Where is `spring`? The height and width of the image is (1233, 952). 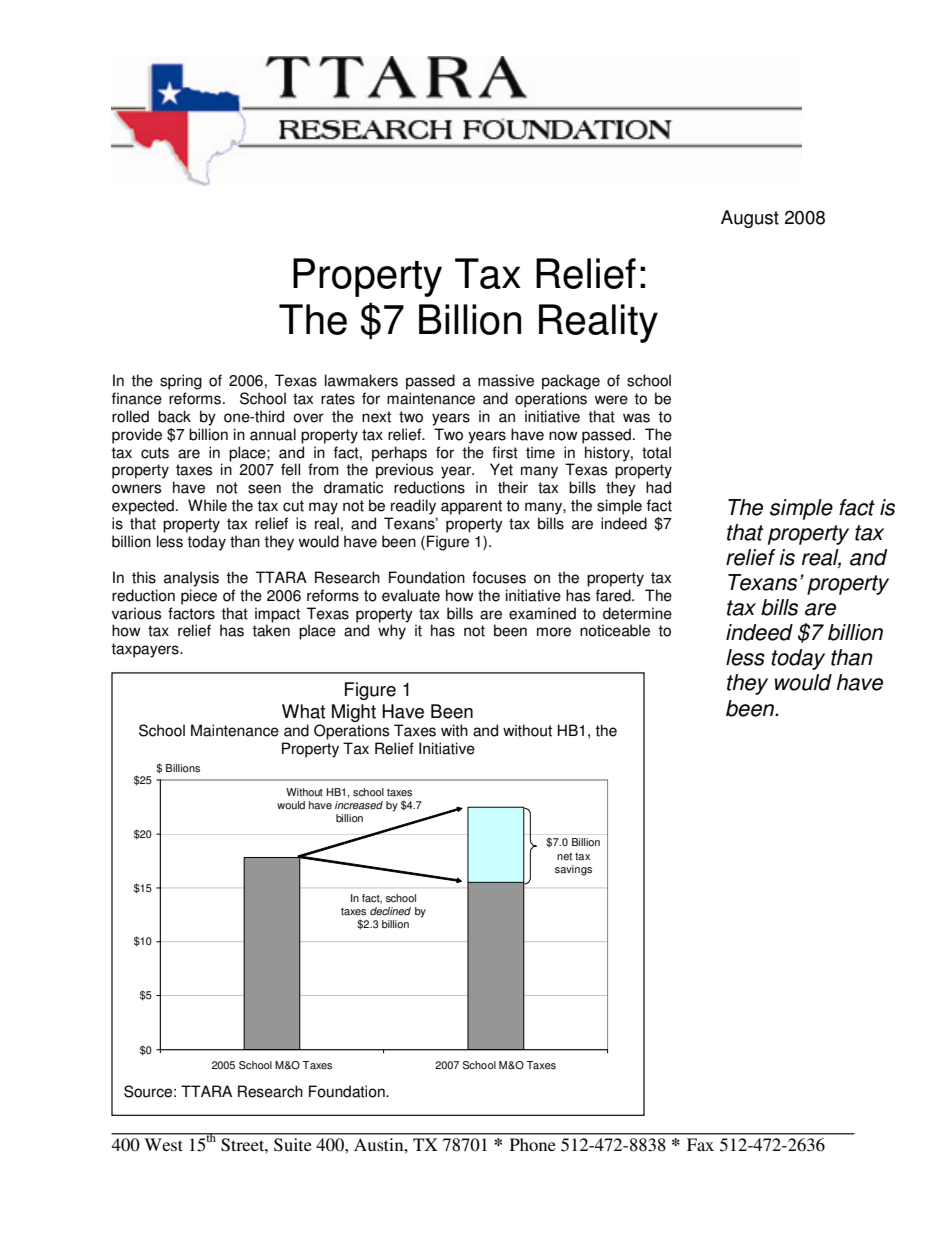 spring is located at coordinates (181, 382).
